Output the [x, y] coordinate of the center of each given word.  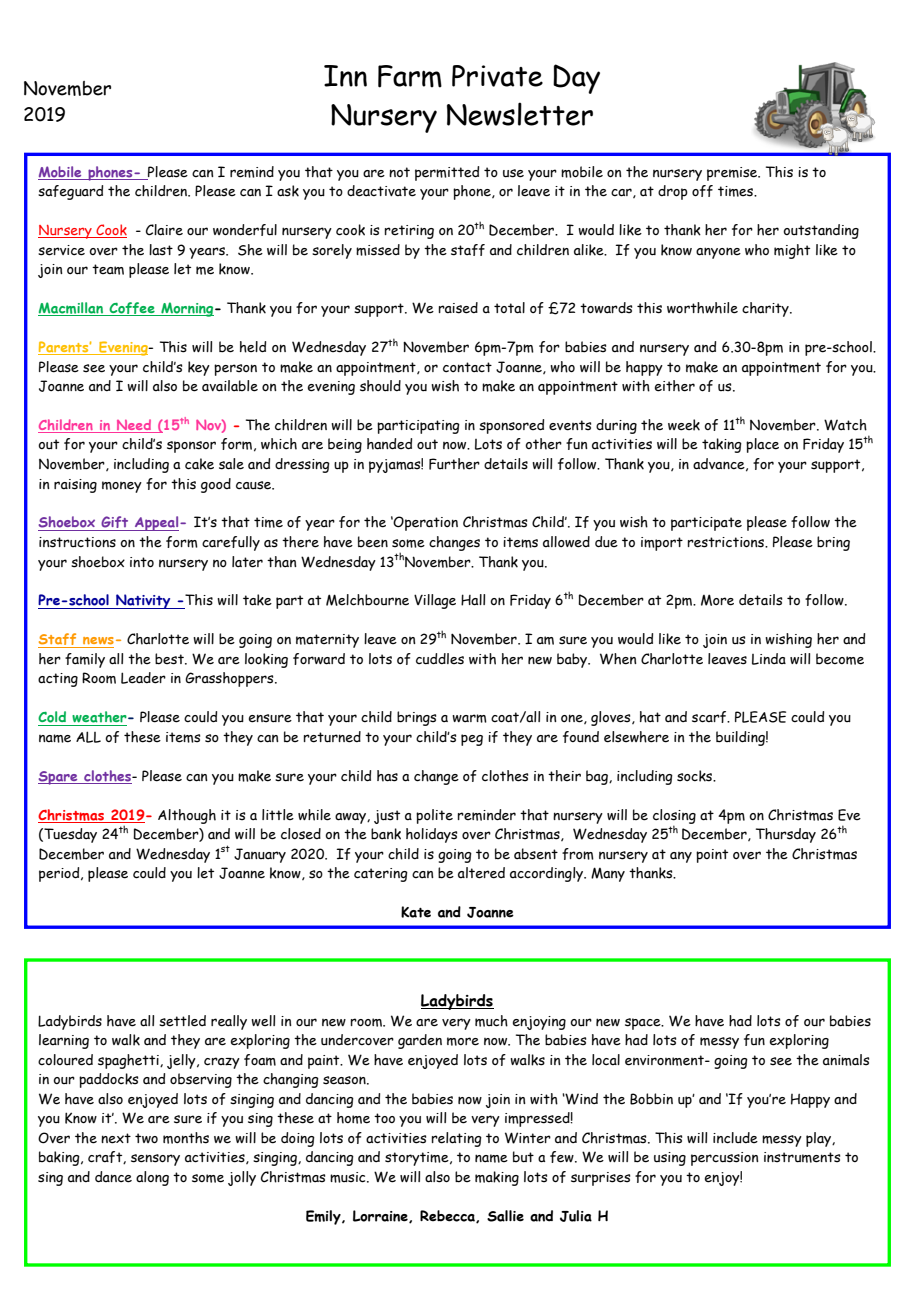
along [152, 1178]
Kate [416, 912]
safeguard [70, 192]
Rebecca [448, 1216]
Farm [410, 76]
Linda [769, 659]
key [199, 368]
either [675, 386]
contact [467, 367]
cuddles [440, 659]
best [170, 659]
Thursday [786, 835]
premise [733, 174]
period [60, 874]
